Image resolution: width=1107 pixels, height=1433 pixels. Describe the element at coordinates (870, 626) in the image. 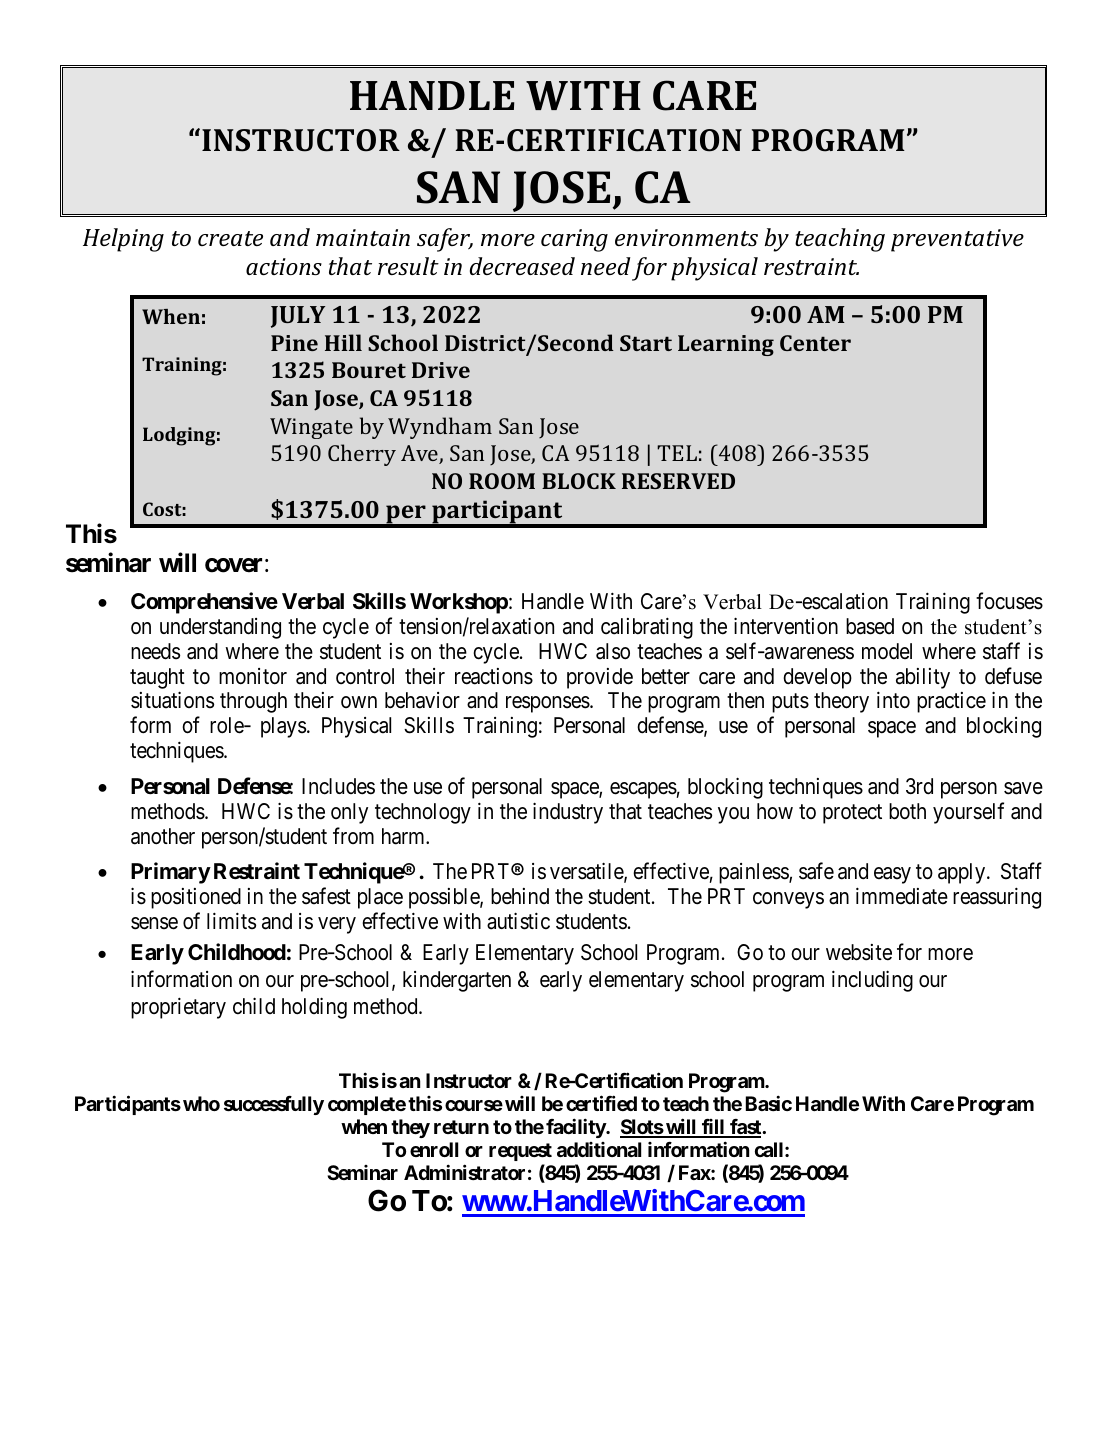

I see `based` at that location.
